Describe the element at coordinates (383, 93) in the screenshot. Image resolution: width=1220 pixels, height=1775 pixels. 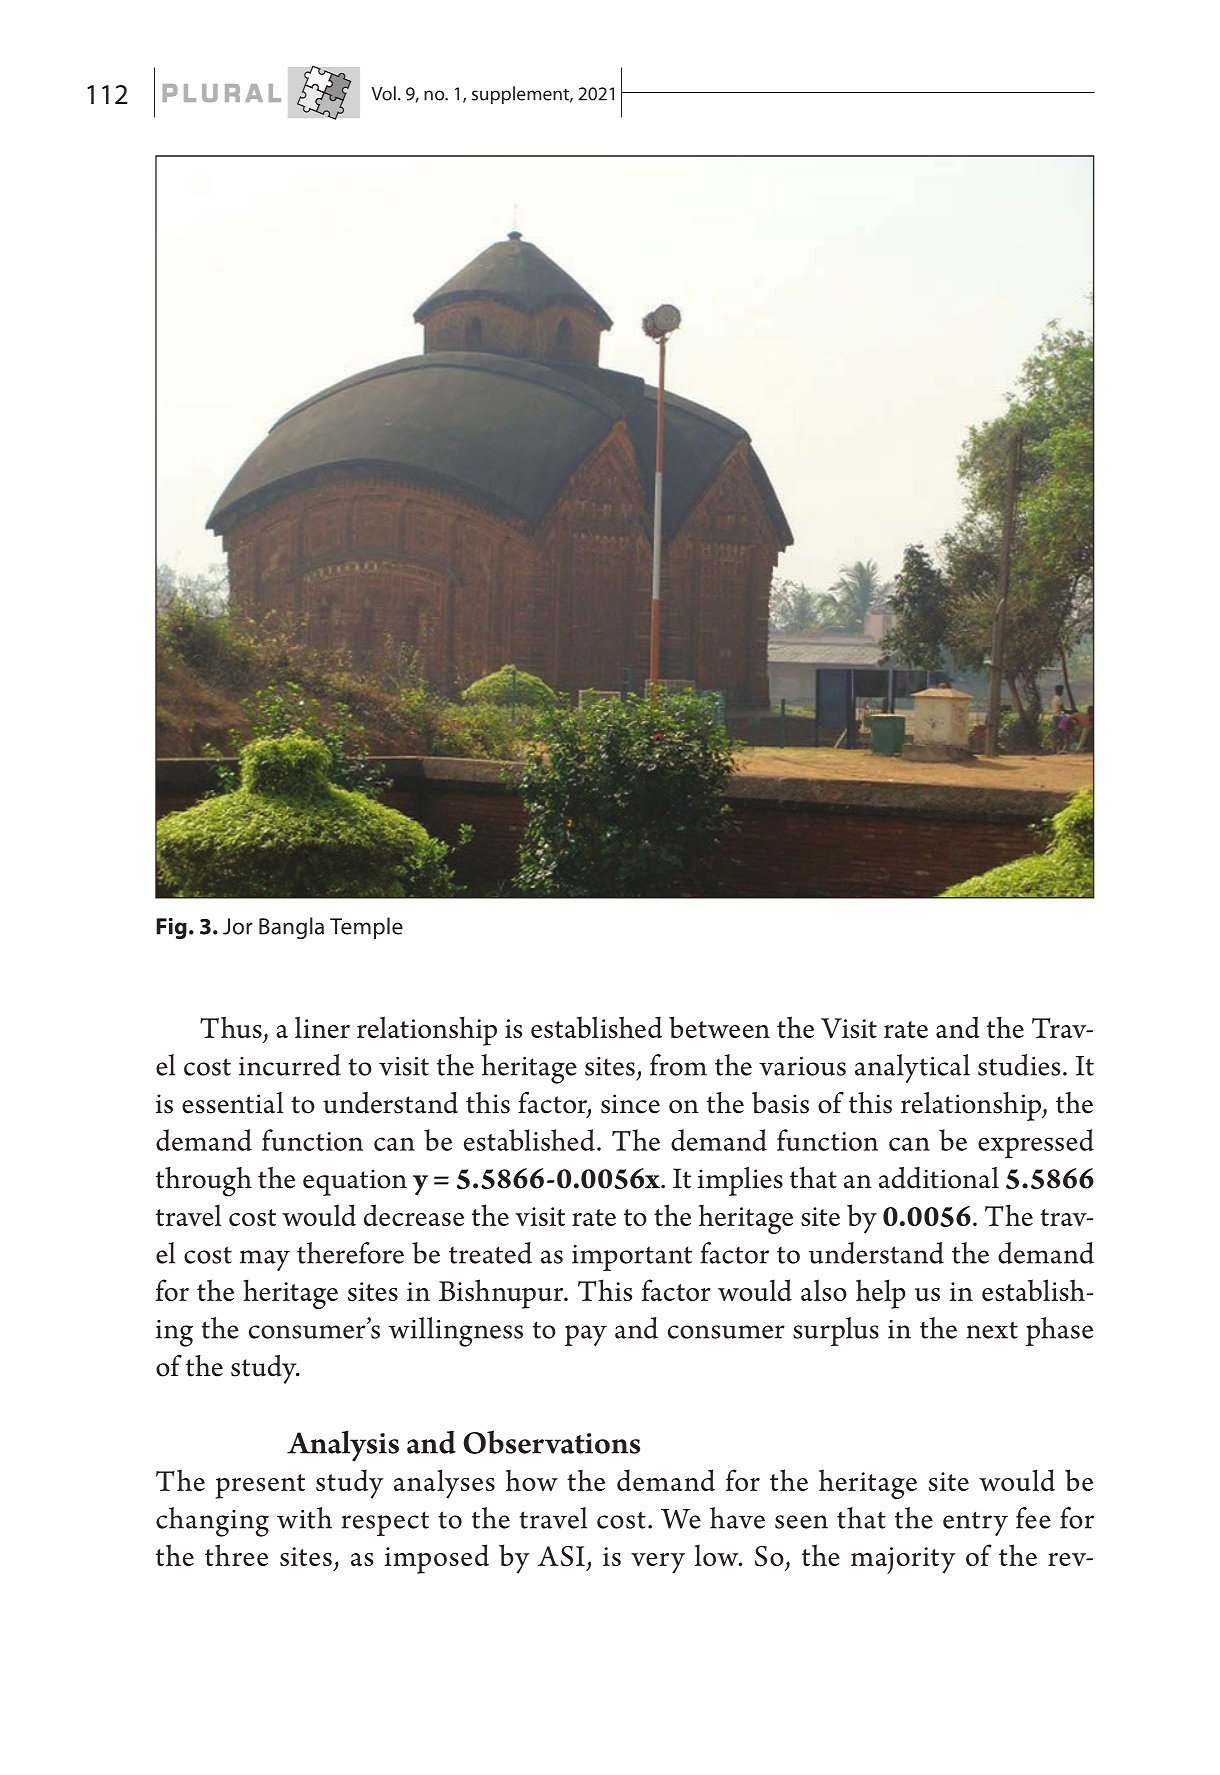
I see `Vol` at that location.
